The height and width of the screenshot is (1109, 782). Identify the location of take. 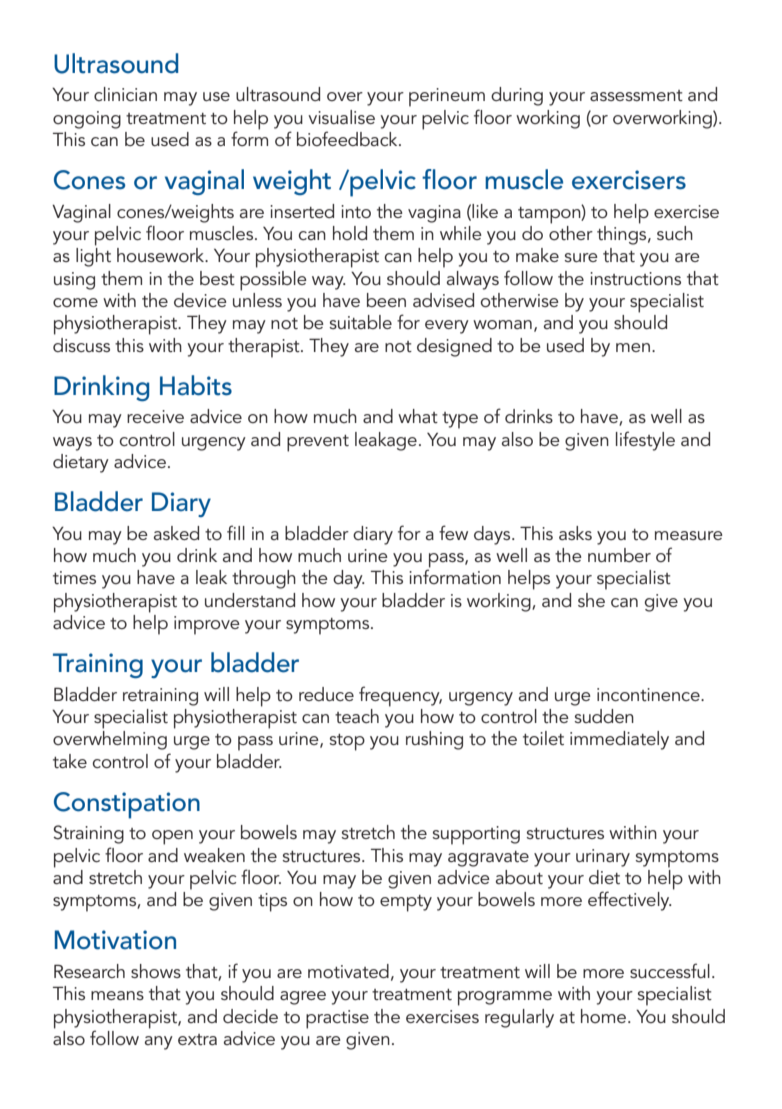
(70, 761).
